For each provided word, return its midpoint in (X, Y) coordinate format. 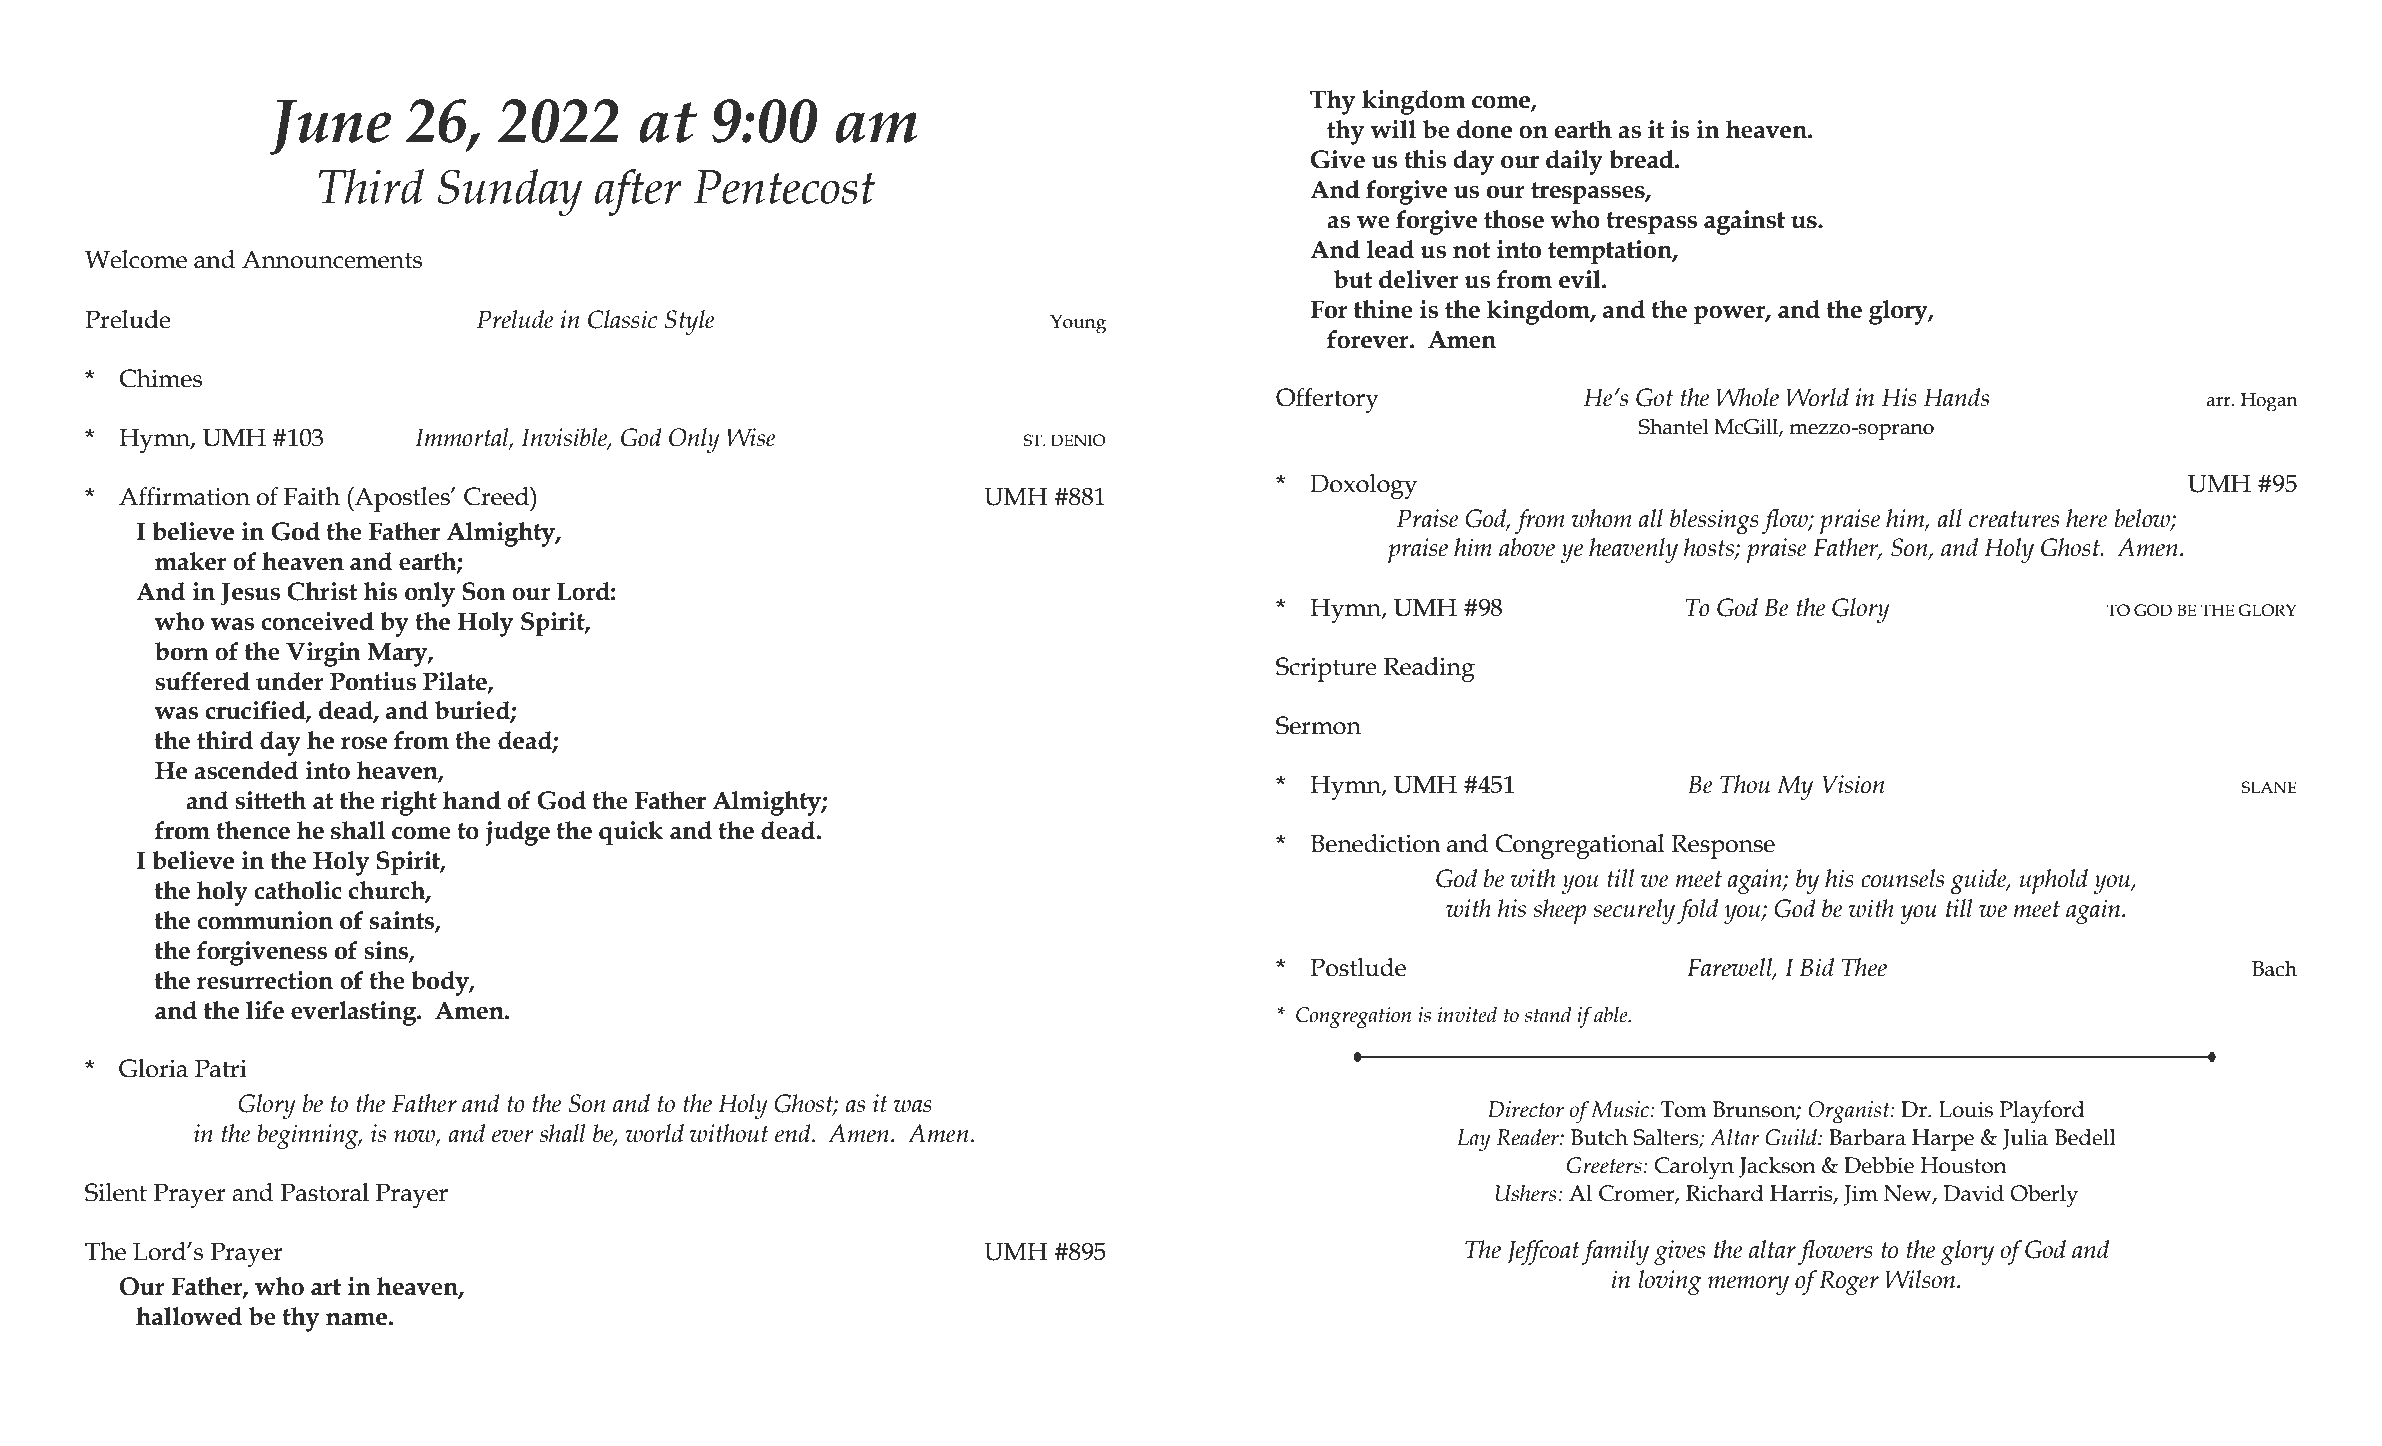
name (357, 1319)
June (330, 127)
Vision (1853, 784)
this (1425, 159)
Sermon (1318, 725)
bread (1642, 159)
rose (364, 743)
